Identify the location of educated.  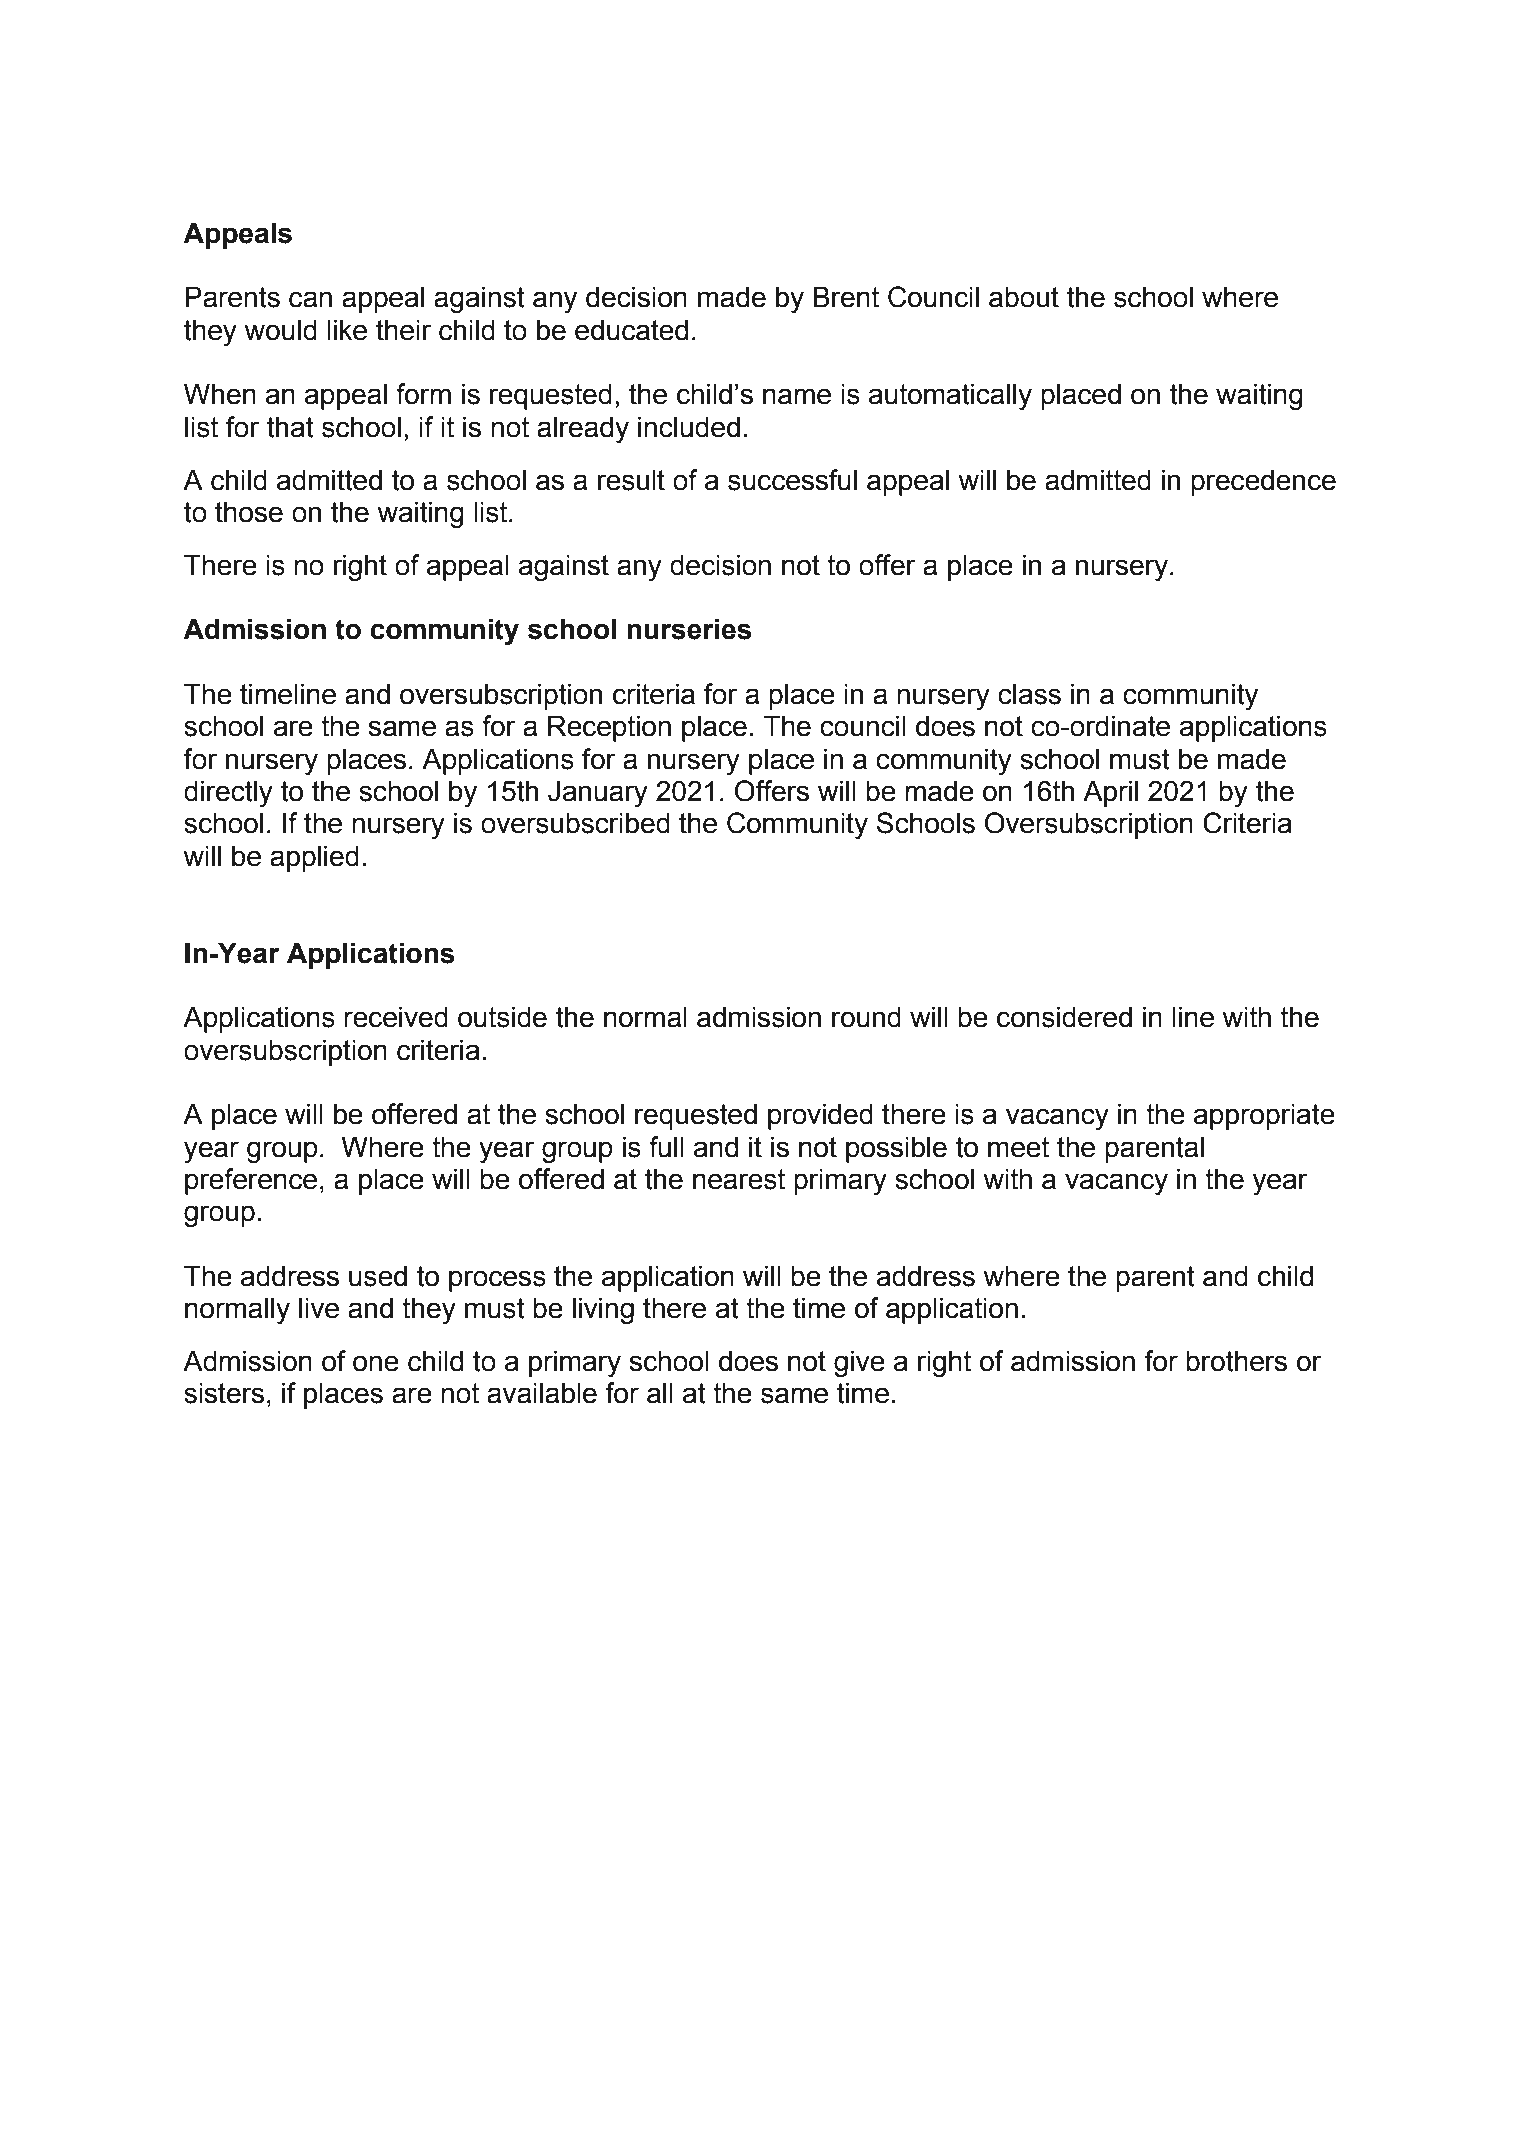
(631, 330).
